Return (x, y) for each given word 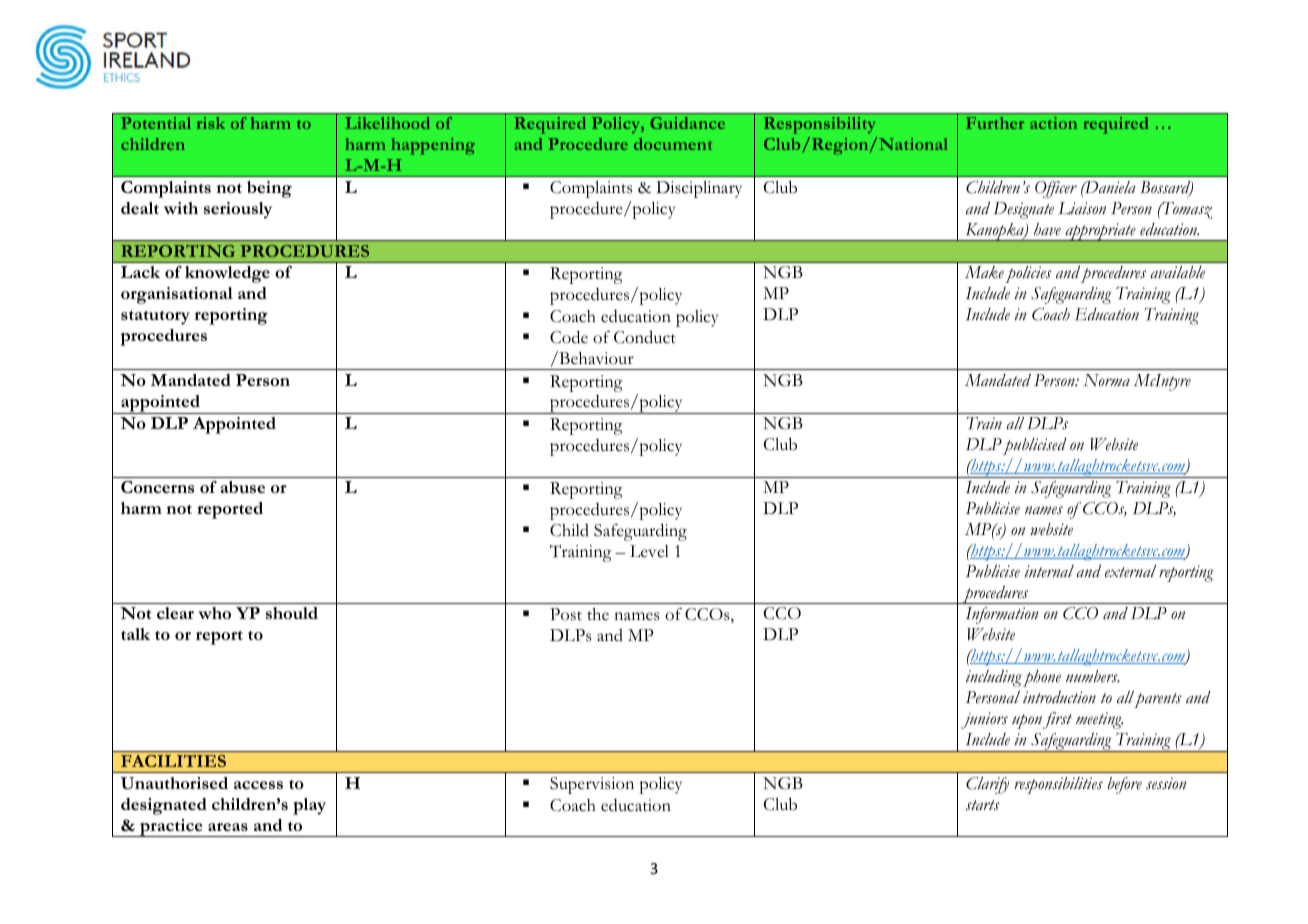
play (309, 806)
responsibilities (1058, 785)
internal (1049, 571)
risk (211, 123)
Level (649, 551)
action (1053, 123)
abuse (242, 487)
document (673, 144)
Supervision (592, 785)
